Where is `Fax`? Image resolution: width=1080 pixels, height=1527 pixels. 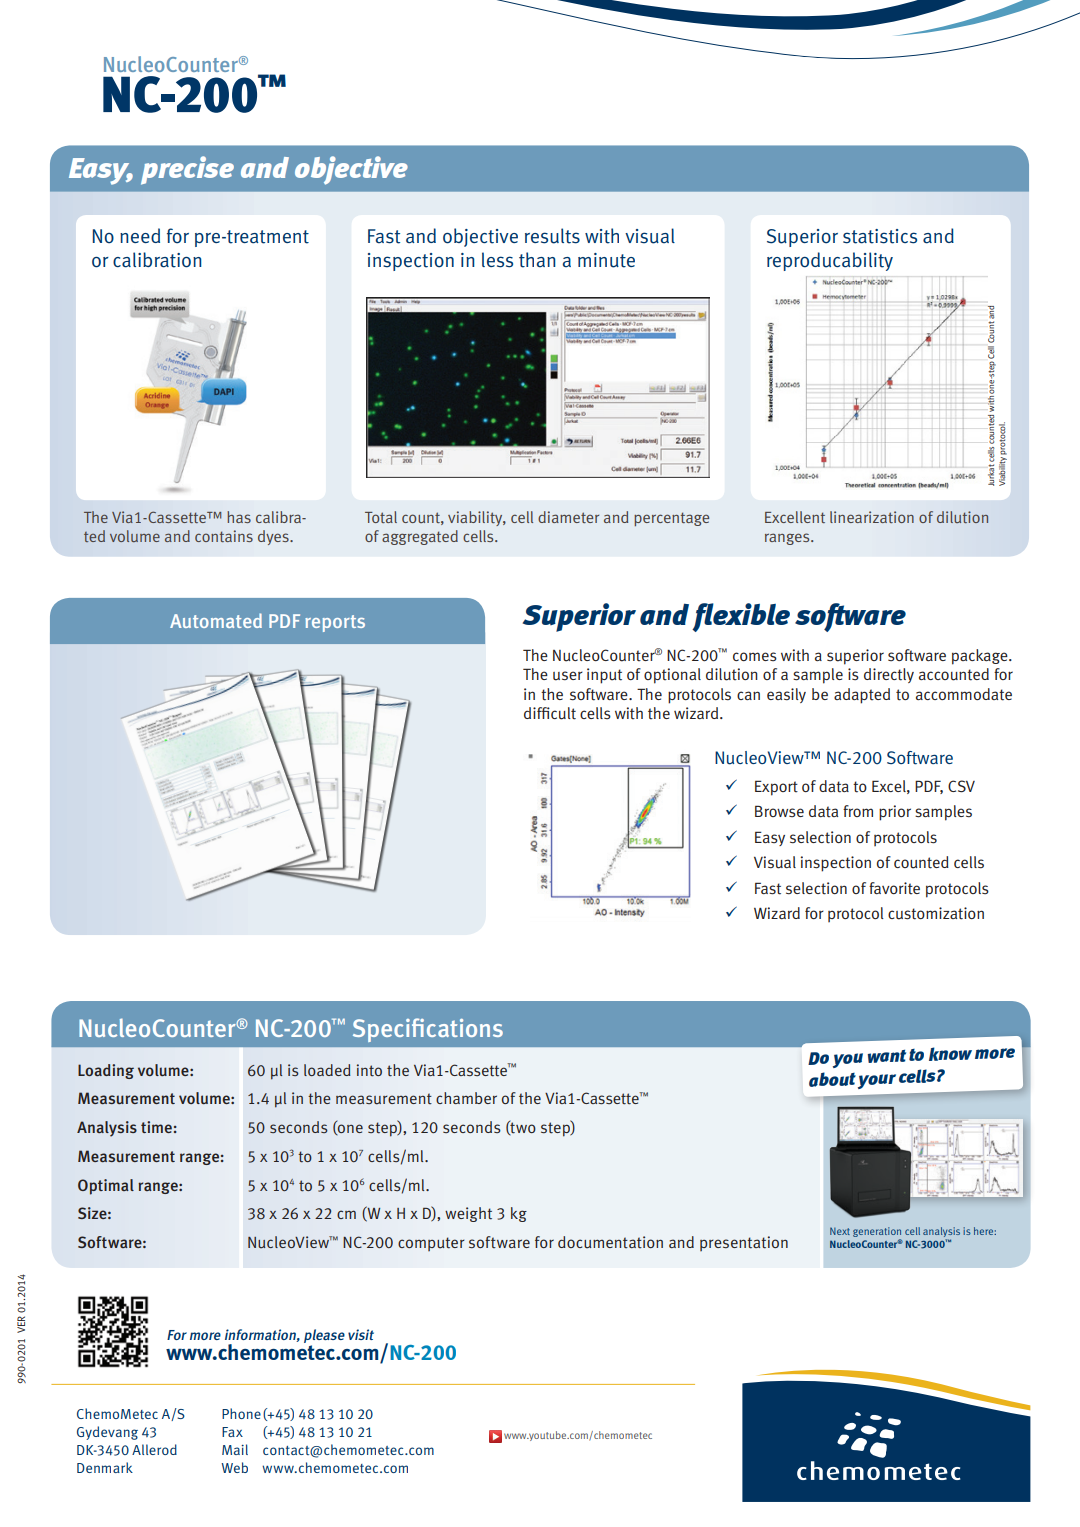 Fax is located at coordinates (232, 1432).
